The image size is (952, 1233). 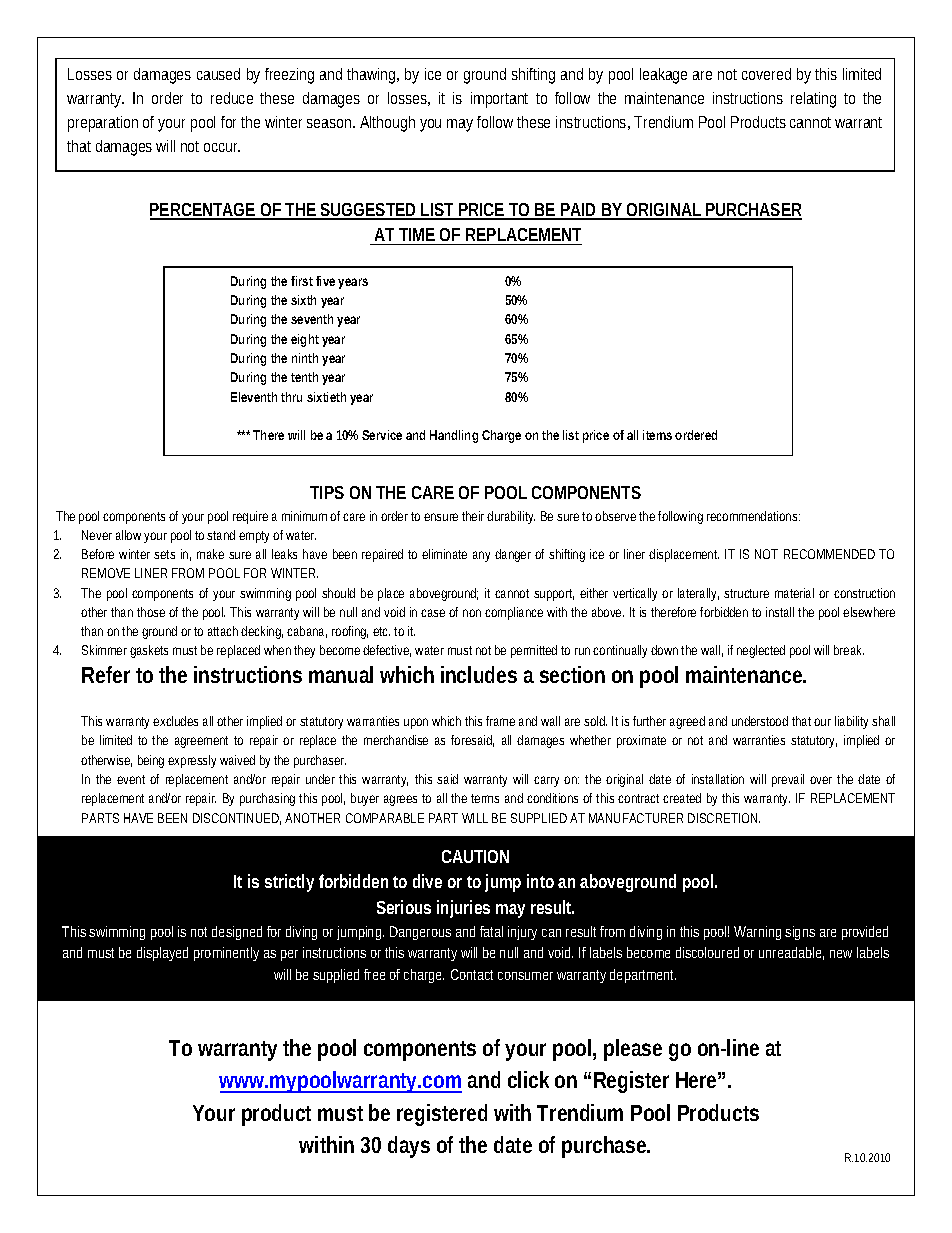 I want to click on CAUTION, so click(x=475, y=856).
